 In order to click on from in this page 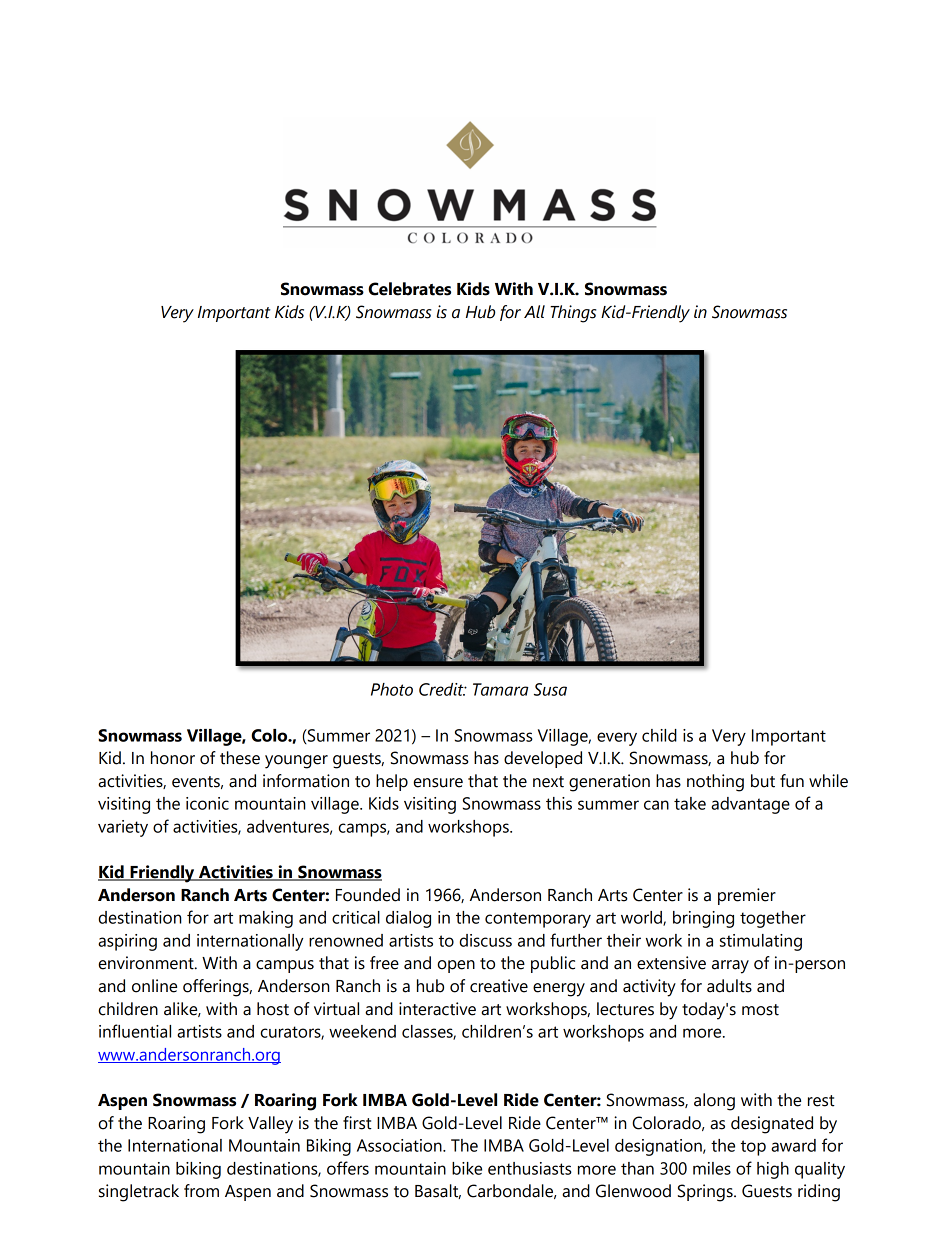, I will do `click(201, 1191)`.
